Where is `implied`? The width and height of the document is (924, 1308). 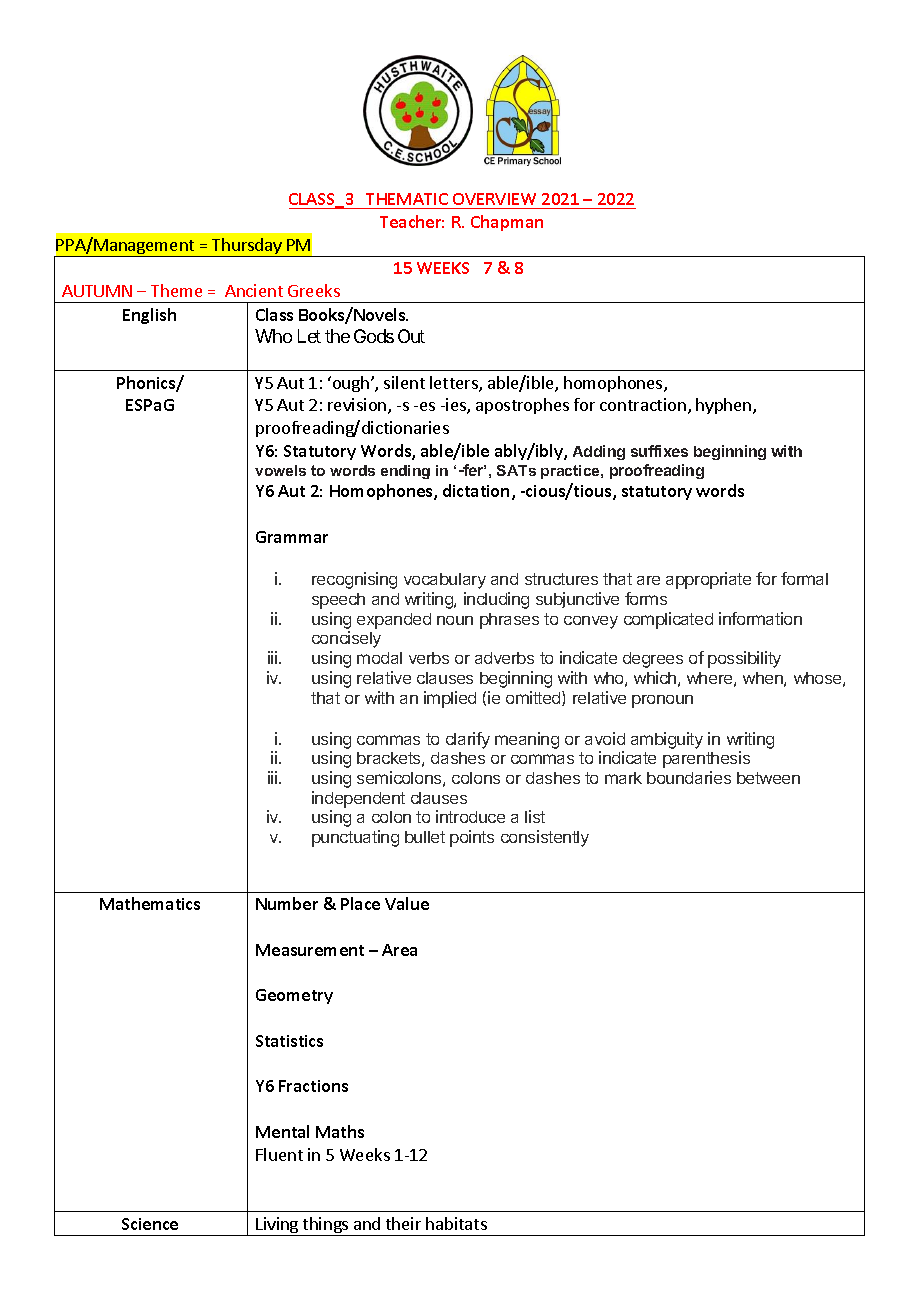 implied is located at coordinates (450, 699).
